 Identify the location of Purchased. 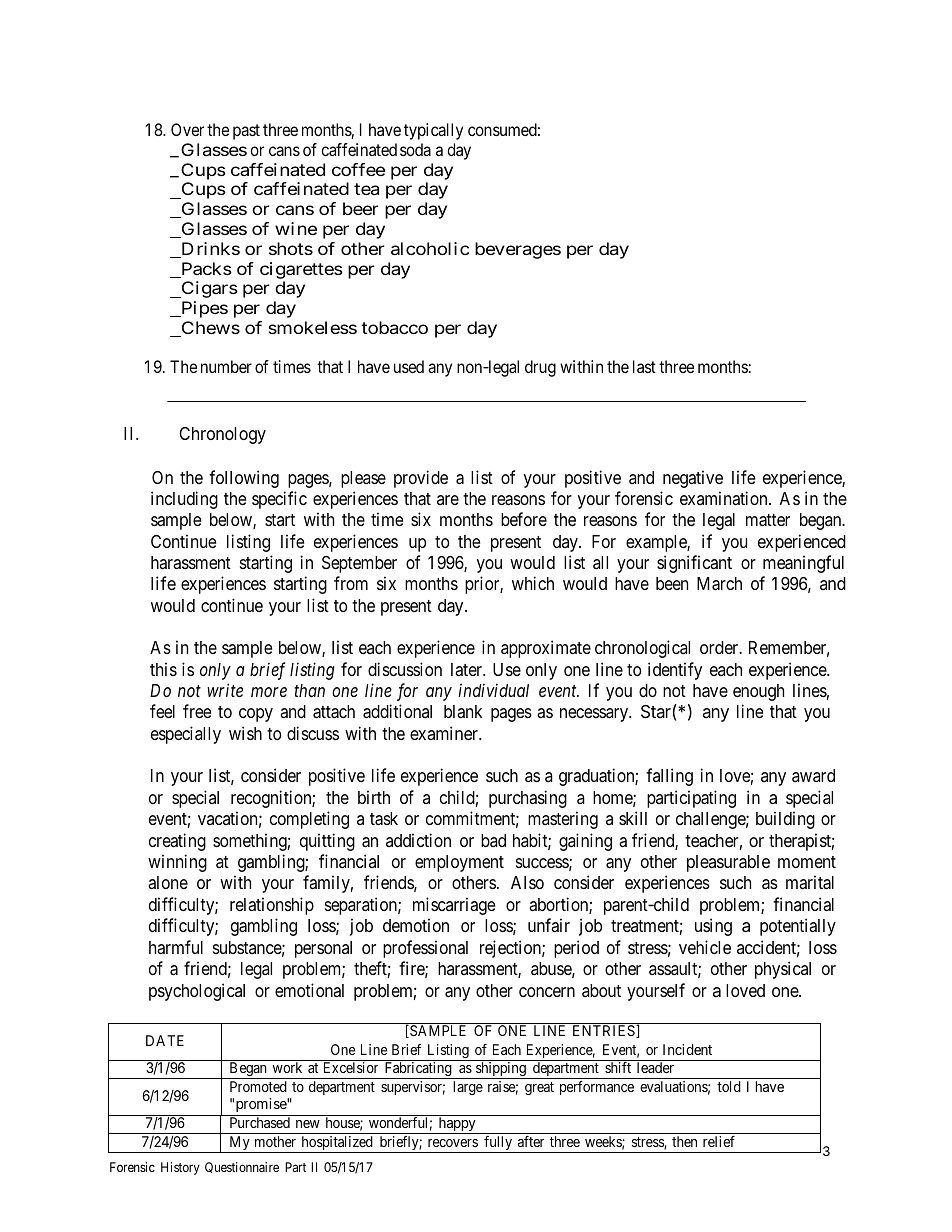
(260, 1122).
